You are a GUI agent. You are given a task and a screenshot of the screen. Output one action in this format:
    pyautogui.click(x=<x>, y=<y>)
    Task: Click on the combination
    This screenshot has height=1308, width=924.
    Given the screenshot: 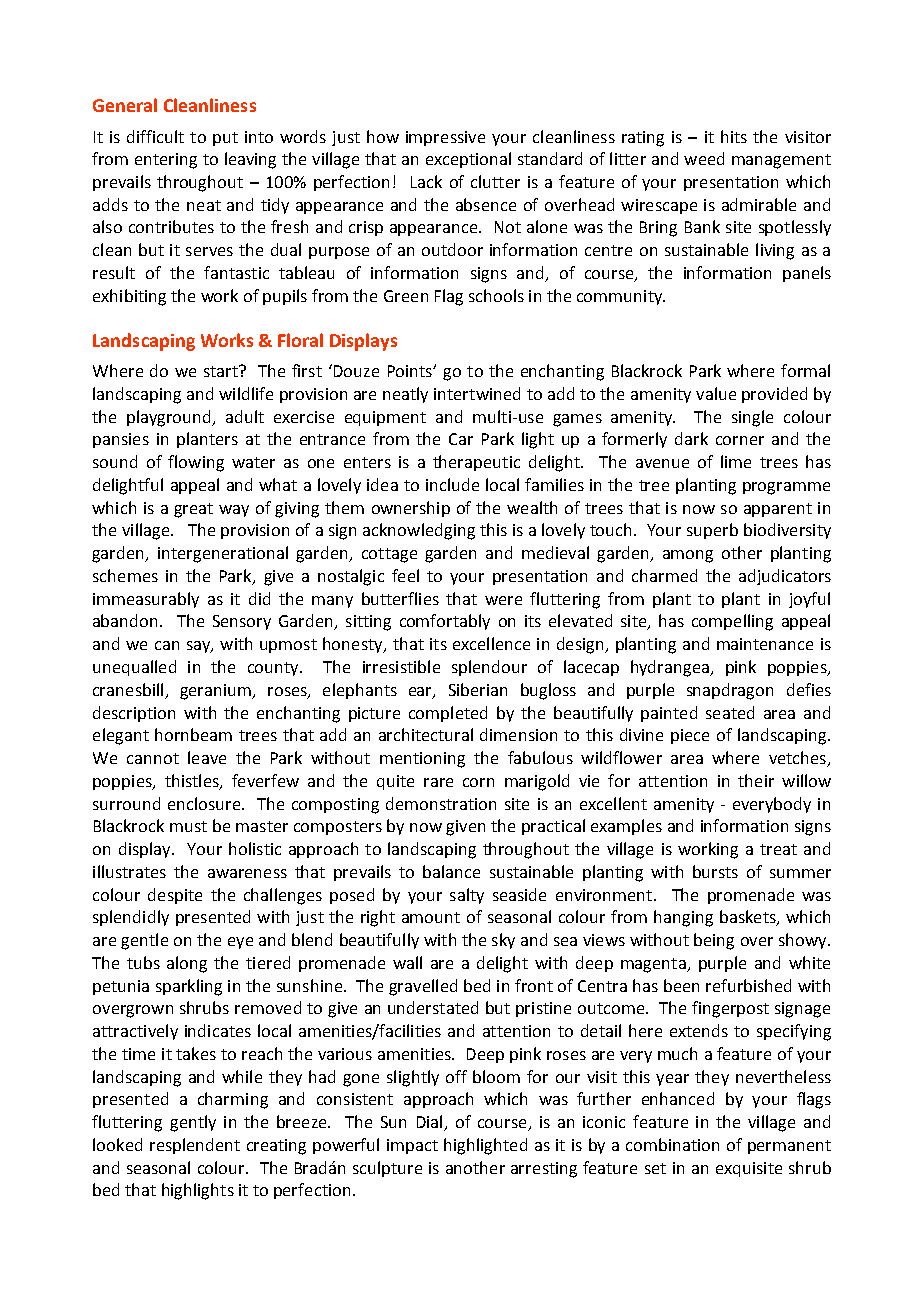 What is the action you would take?
    pyautogui.click(x=672, y=1144)
